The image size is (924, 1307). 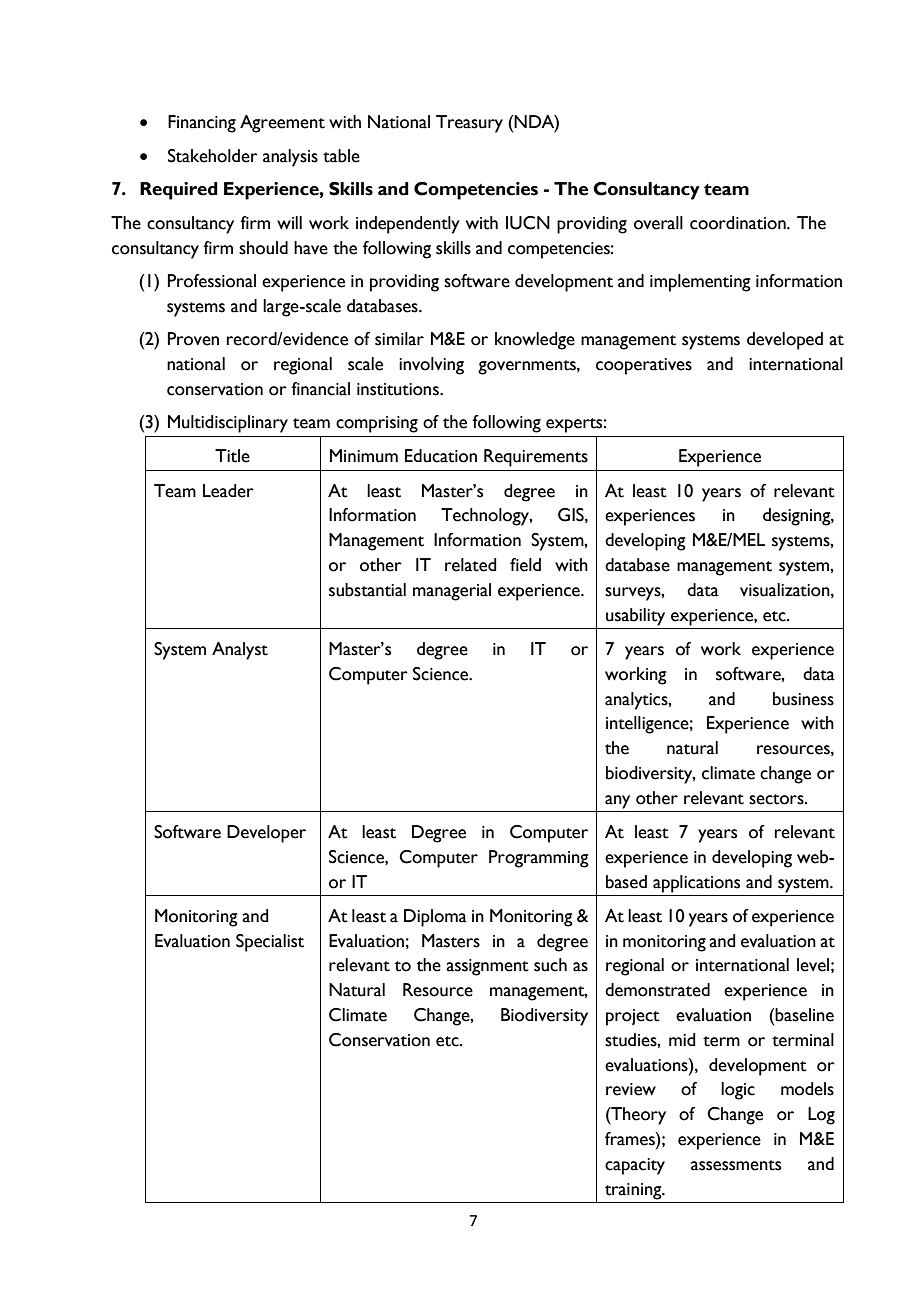 I want to click on coordination, so click(x=739, y=223).
